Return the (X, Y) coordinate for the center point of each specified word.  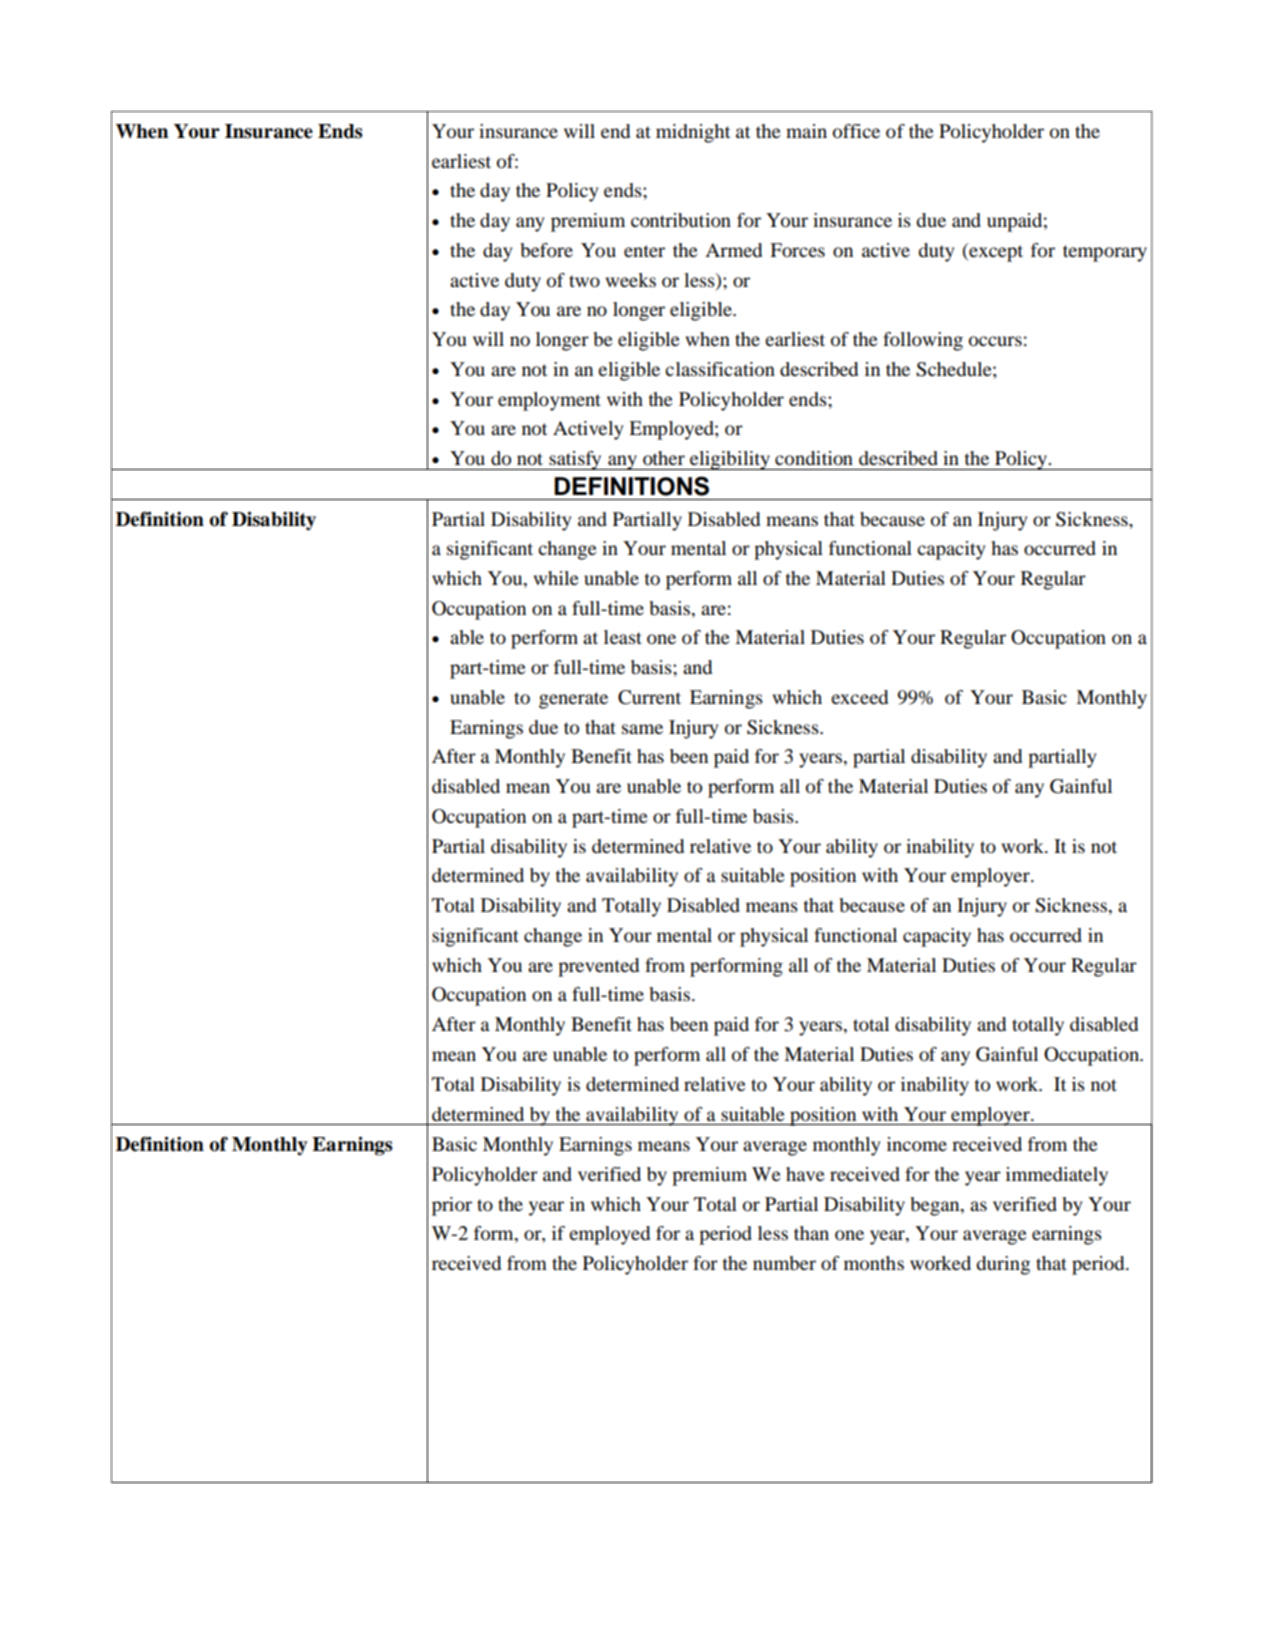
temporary (1105, 253)
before (546, 250)
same (642, 729)
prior (452, 1206)
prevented (598, 967)
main (806, 131)
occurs (995, 341)
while (556, 578)
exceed (859, 697)
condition (814, 458)
